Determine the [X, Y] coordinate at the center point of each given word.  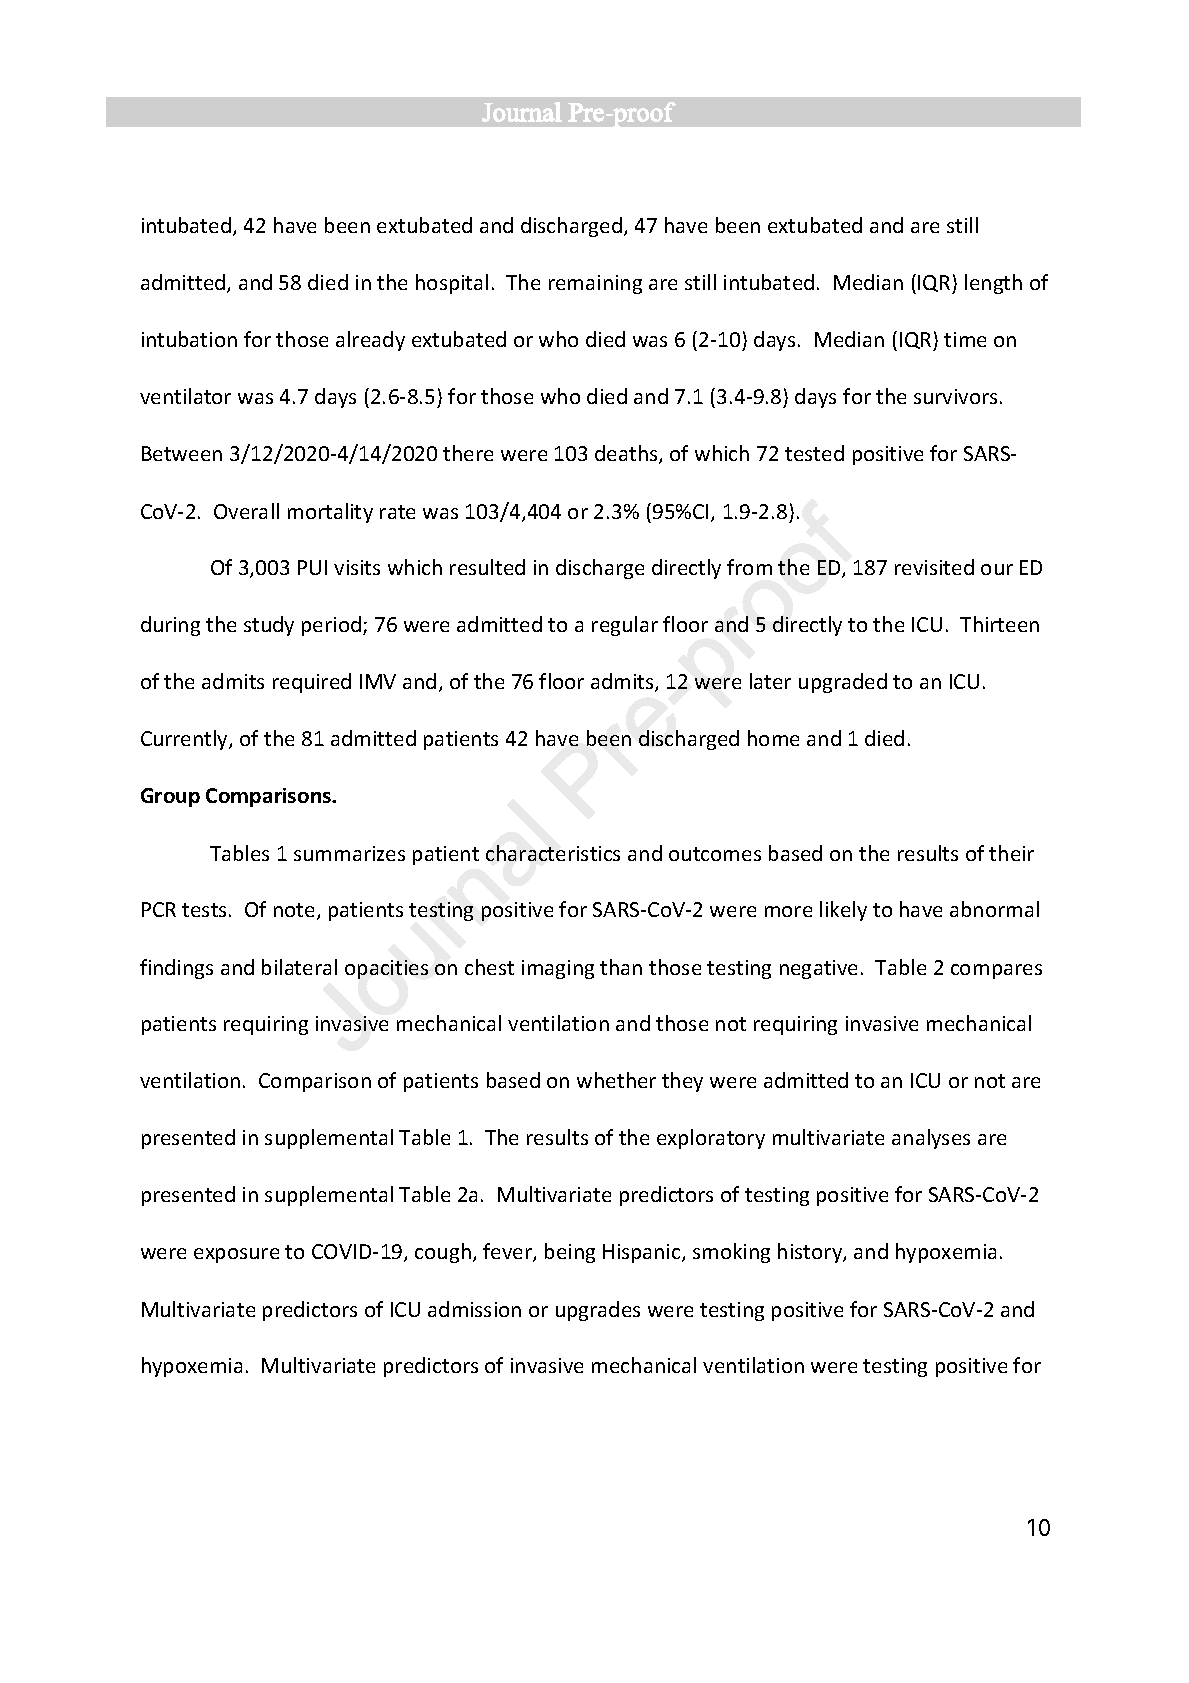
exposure [236, 1255]
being [570, 1253]
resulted [487, 567]
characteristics [553, 853]
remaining [595, 284]
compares [996, 971]
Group [170, 797]
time [965, 339]
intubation [189, 339]
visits [357, 567]
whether [616, 1080]
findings [176, 969]
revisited [934, 567]
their [1011, 853]
